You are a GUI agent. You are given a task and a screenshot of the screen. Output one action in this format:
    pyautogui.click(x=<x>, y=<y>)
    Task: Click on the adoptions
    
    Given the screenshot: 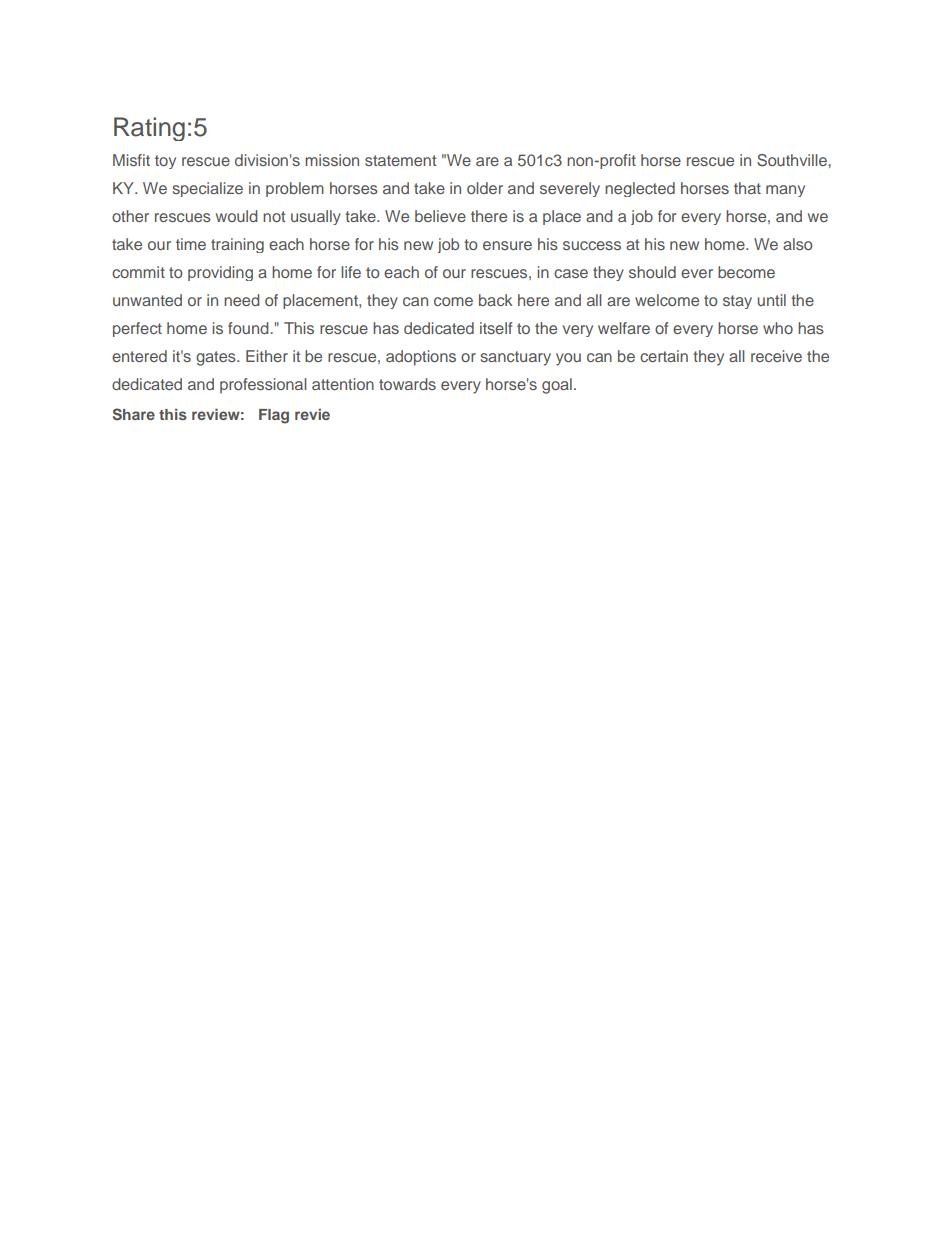 What is the action you would take?
    pyautogui.click(x=421, y=358)
